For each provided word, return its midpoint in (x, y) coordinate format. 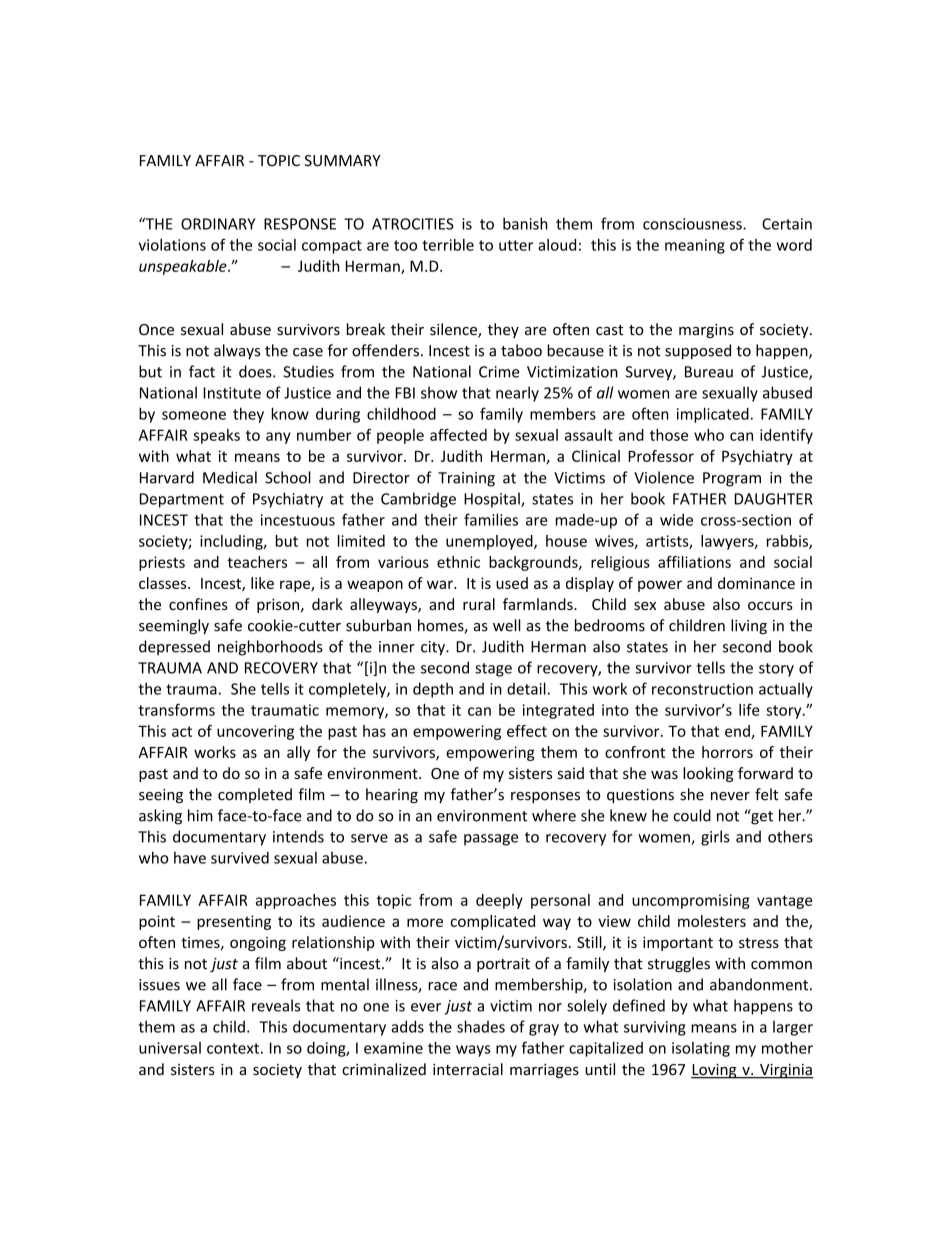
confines (198, 604)
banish (525, 223)
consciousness (693, 224)
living (749, 626)
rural (479, 604)
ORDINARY (218, 224)
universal (170, 1048)
